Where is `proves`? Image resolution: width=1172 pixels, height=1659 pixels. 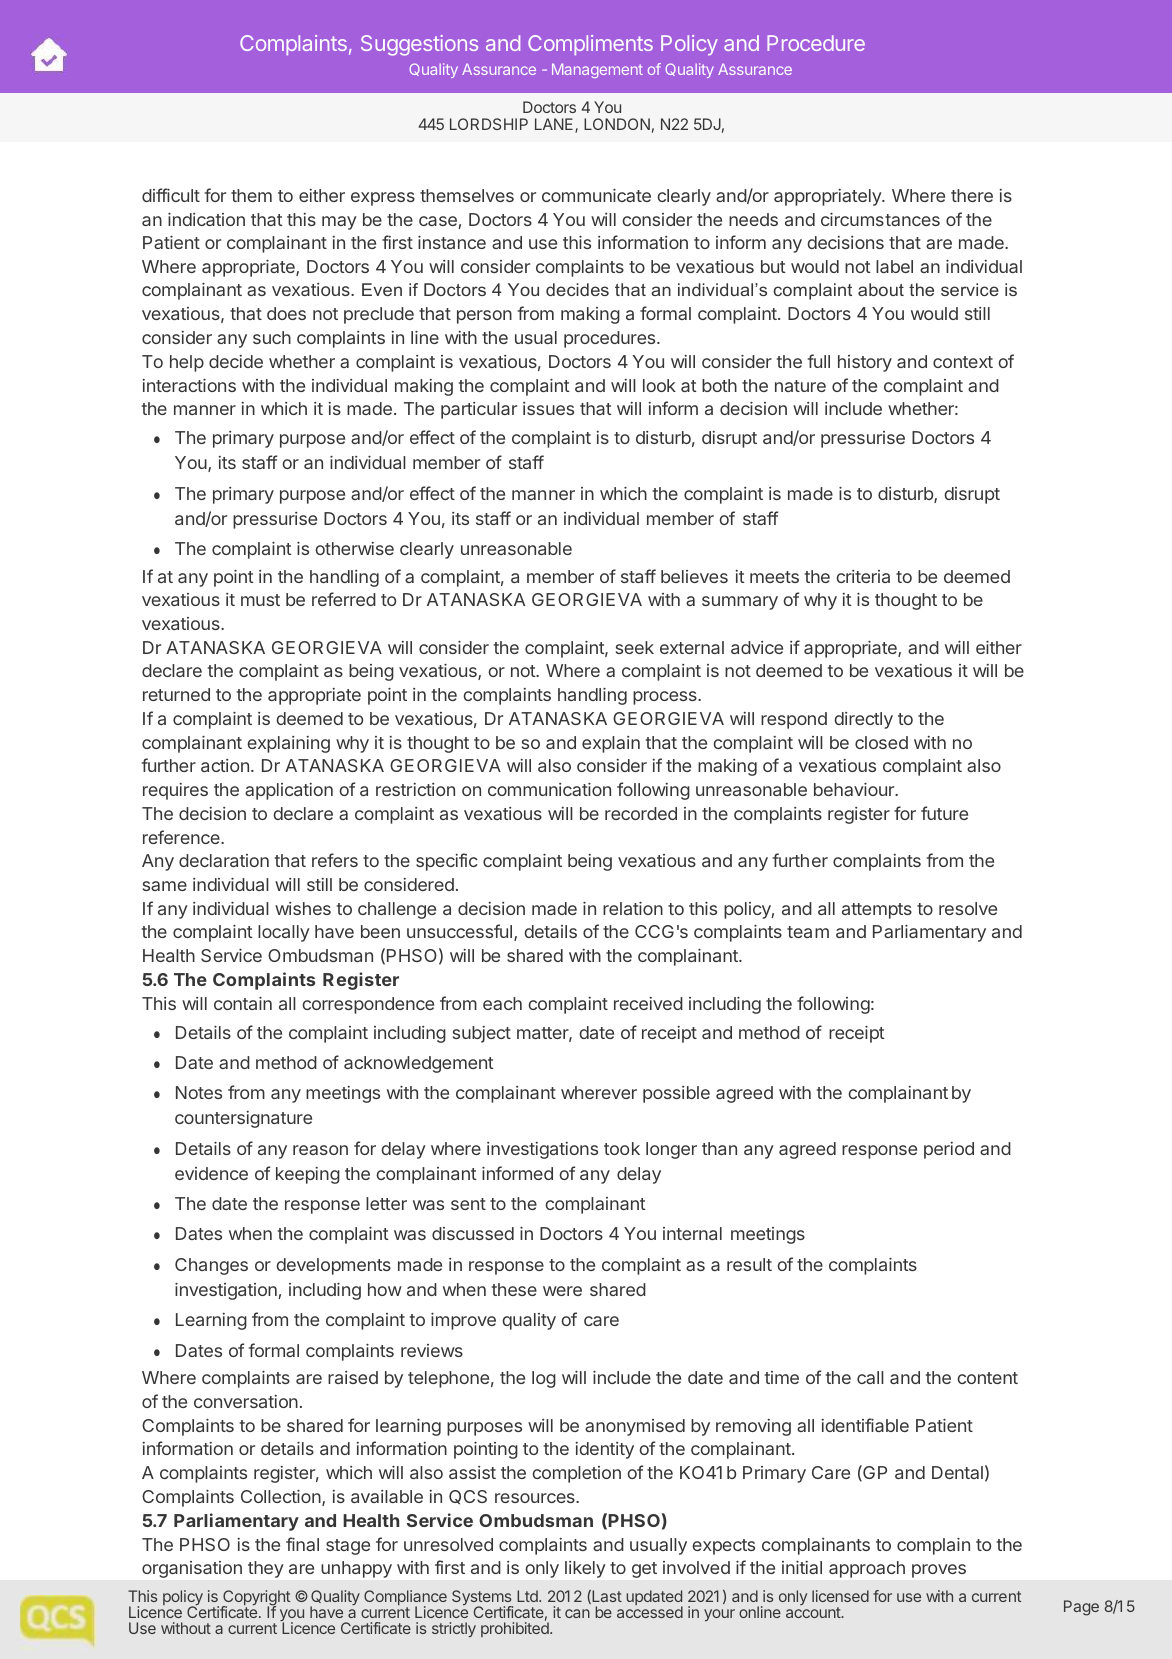
proves is located at coordinates (939, 1571).
